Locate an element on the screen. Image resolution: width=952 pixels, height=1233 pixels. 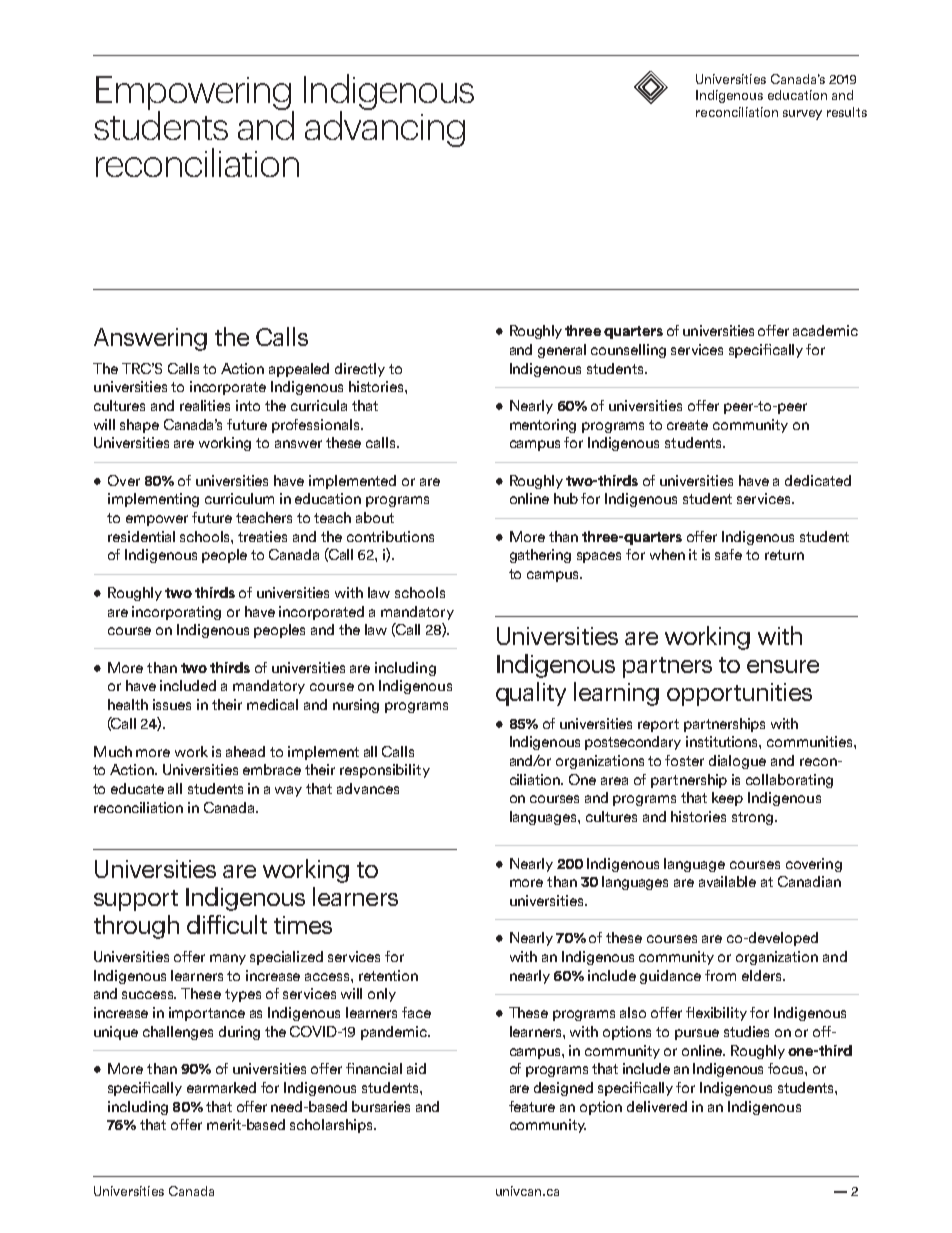
mentoring is located at coordinates (543, 426).
